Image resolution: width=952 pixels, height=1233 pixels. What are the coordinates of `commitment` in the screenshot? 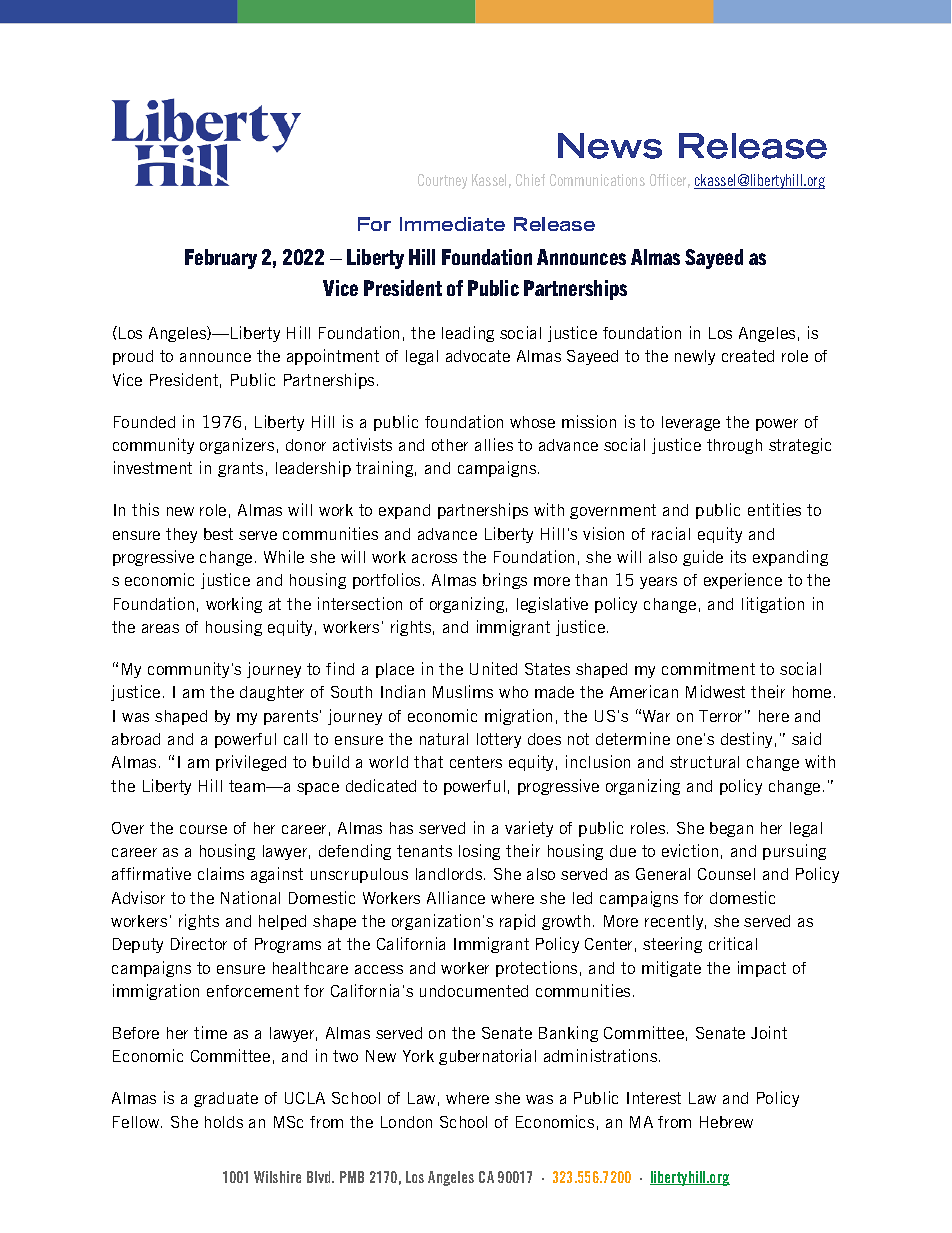 It's located at (708, 668).
